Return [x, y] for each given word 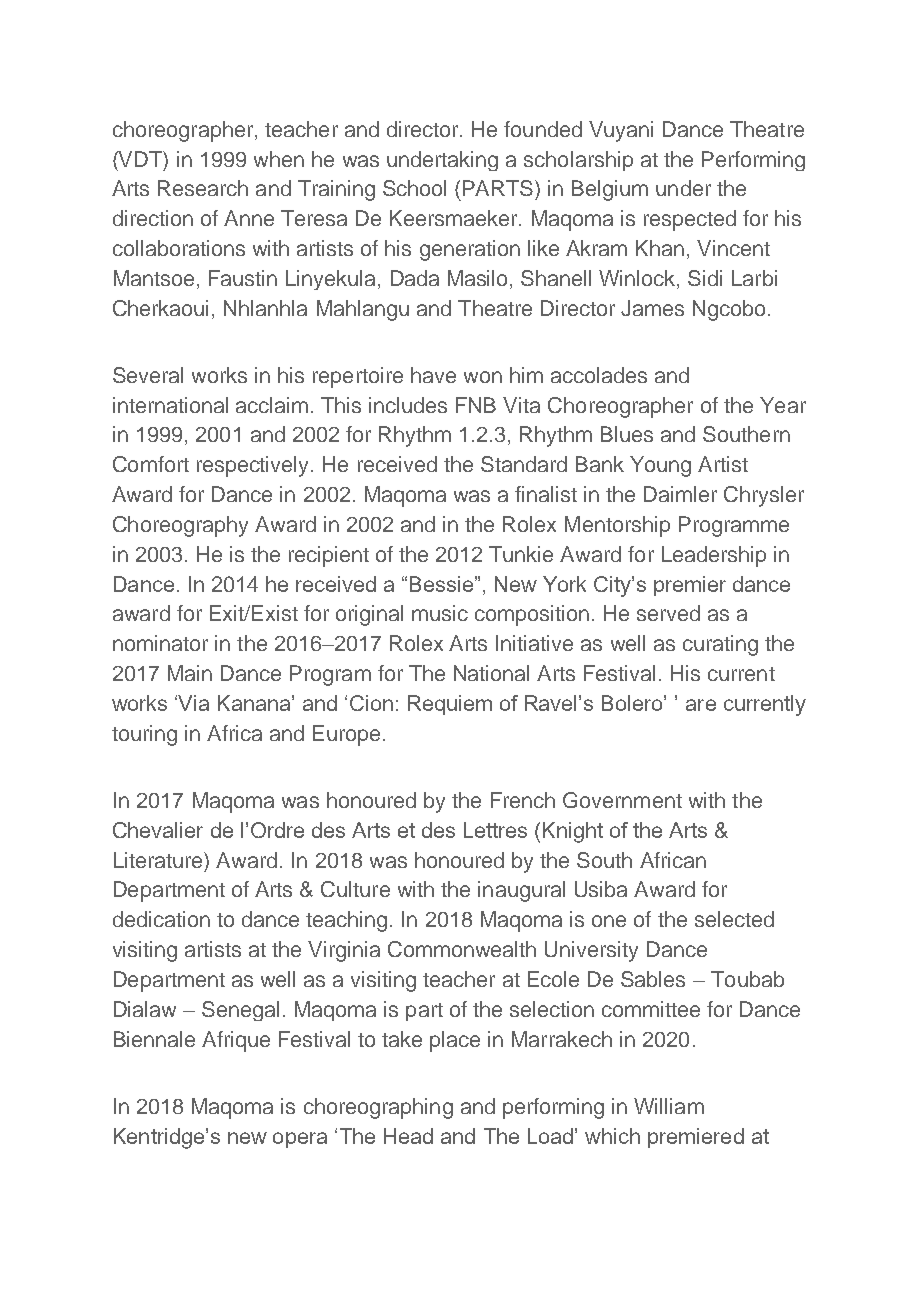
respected [690, 220]
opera [300, 1140]
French [523, 800]
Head [408, 1136]
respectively [254, 466]
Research [203, 188]
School [414, 188]
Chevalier [158, 830]
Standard [524, 464]
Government [622, 800]
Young [660, 466]
